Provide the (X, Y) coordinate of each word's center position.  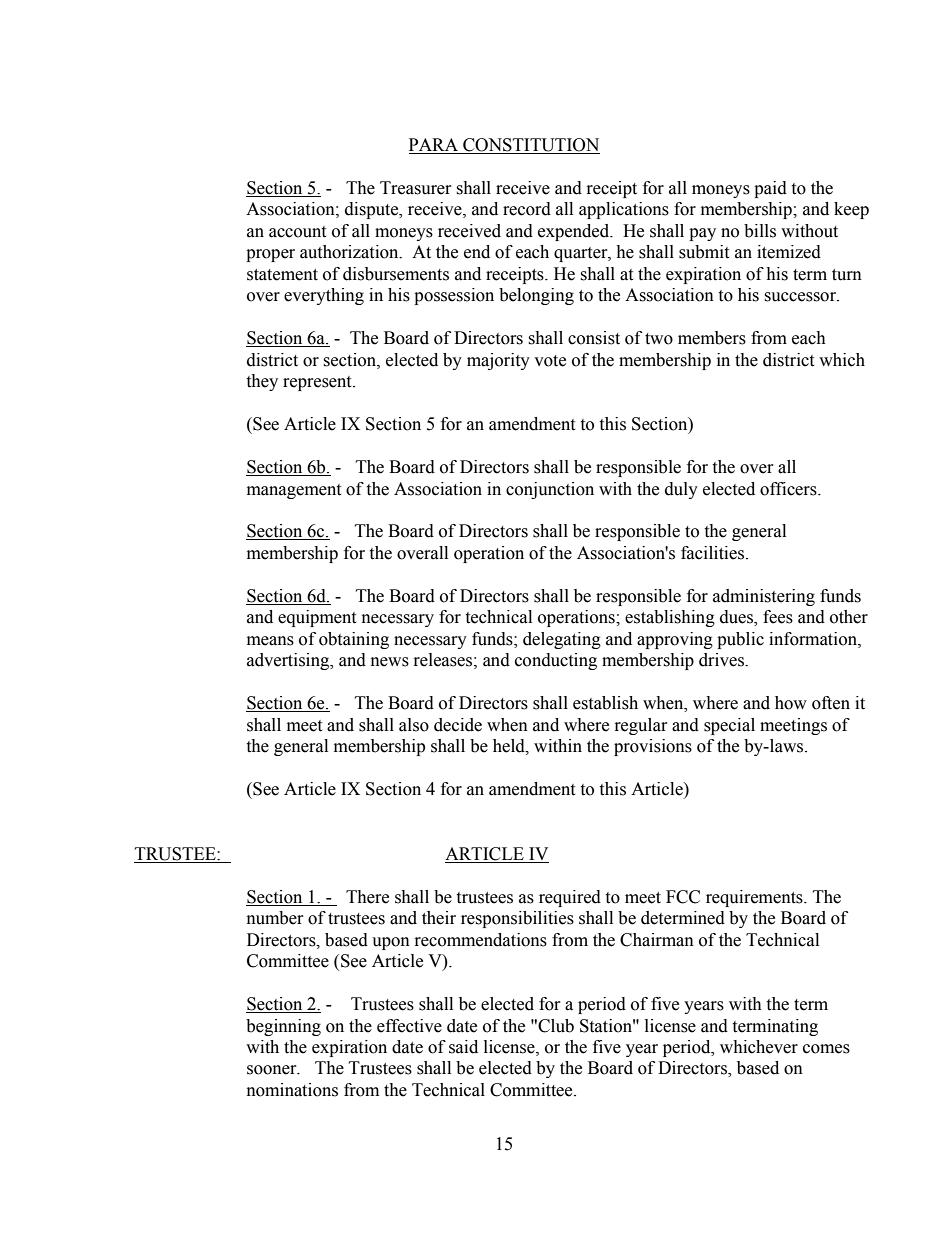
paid (770, 189)
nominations (292, 1090)
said (463, 1047)
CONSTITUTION (530, 146)
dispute (373, 210)
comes (826, 1049)
